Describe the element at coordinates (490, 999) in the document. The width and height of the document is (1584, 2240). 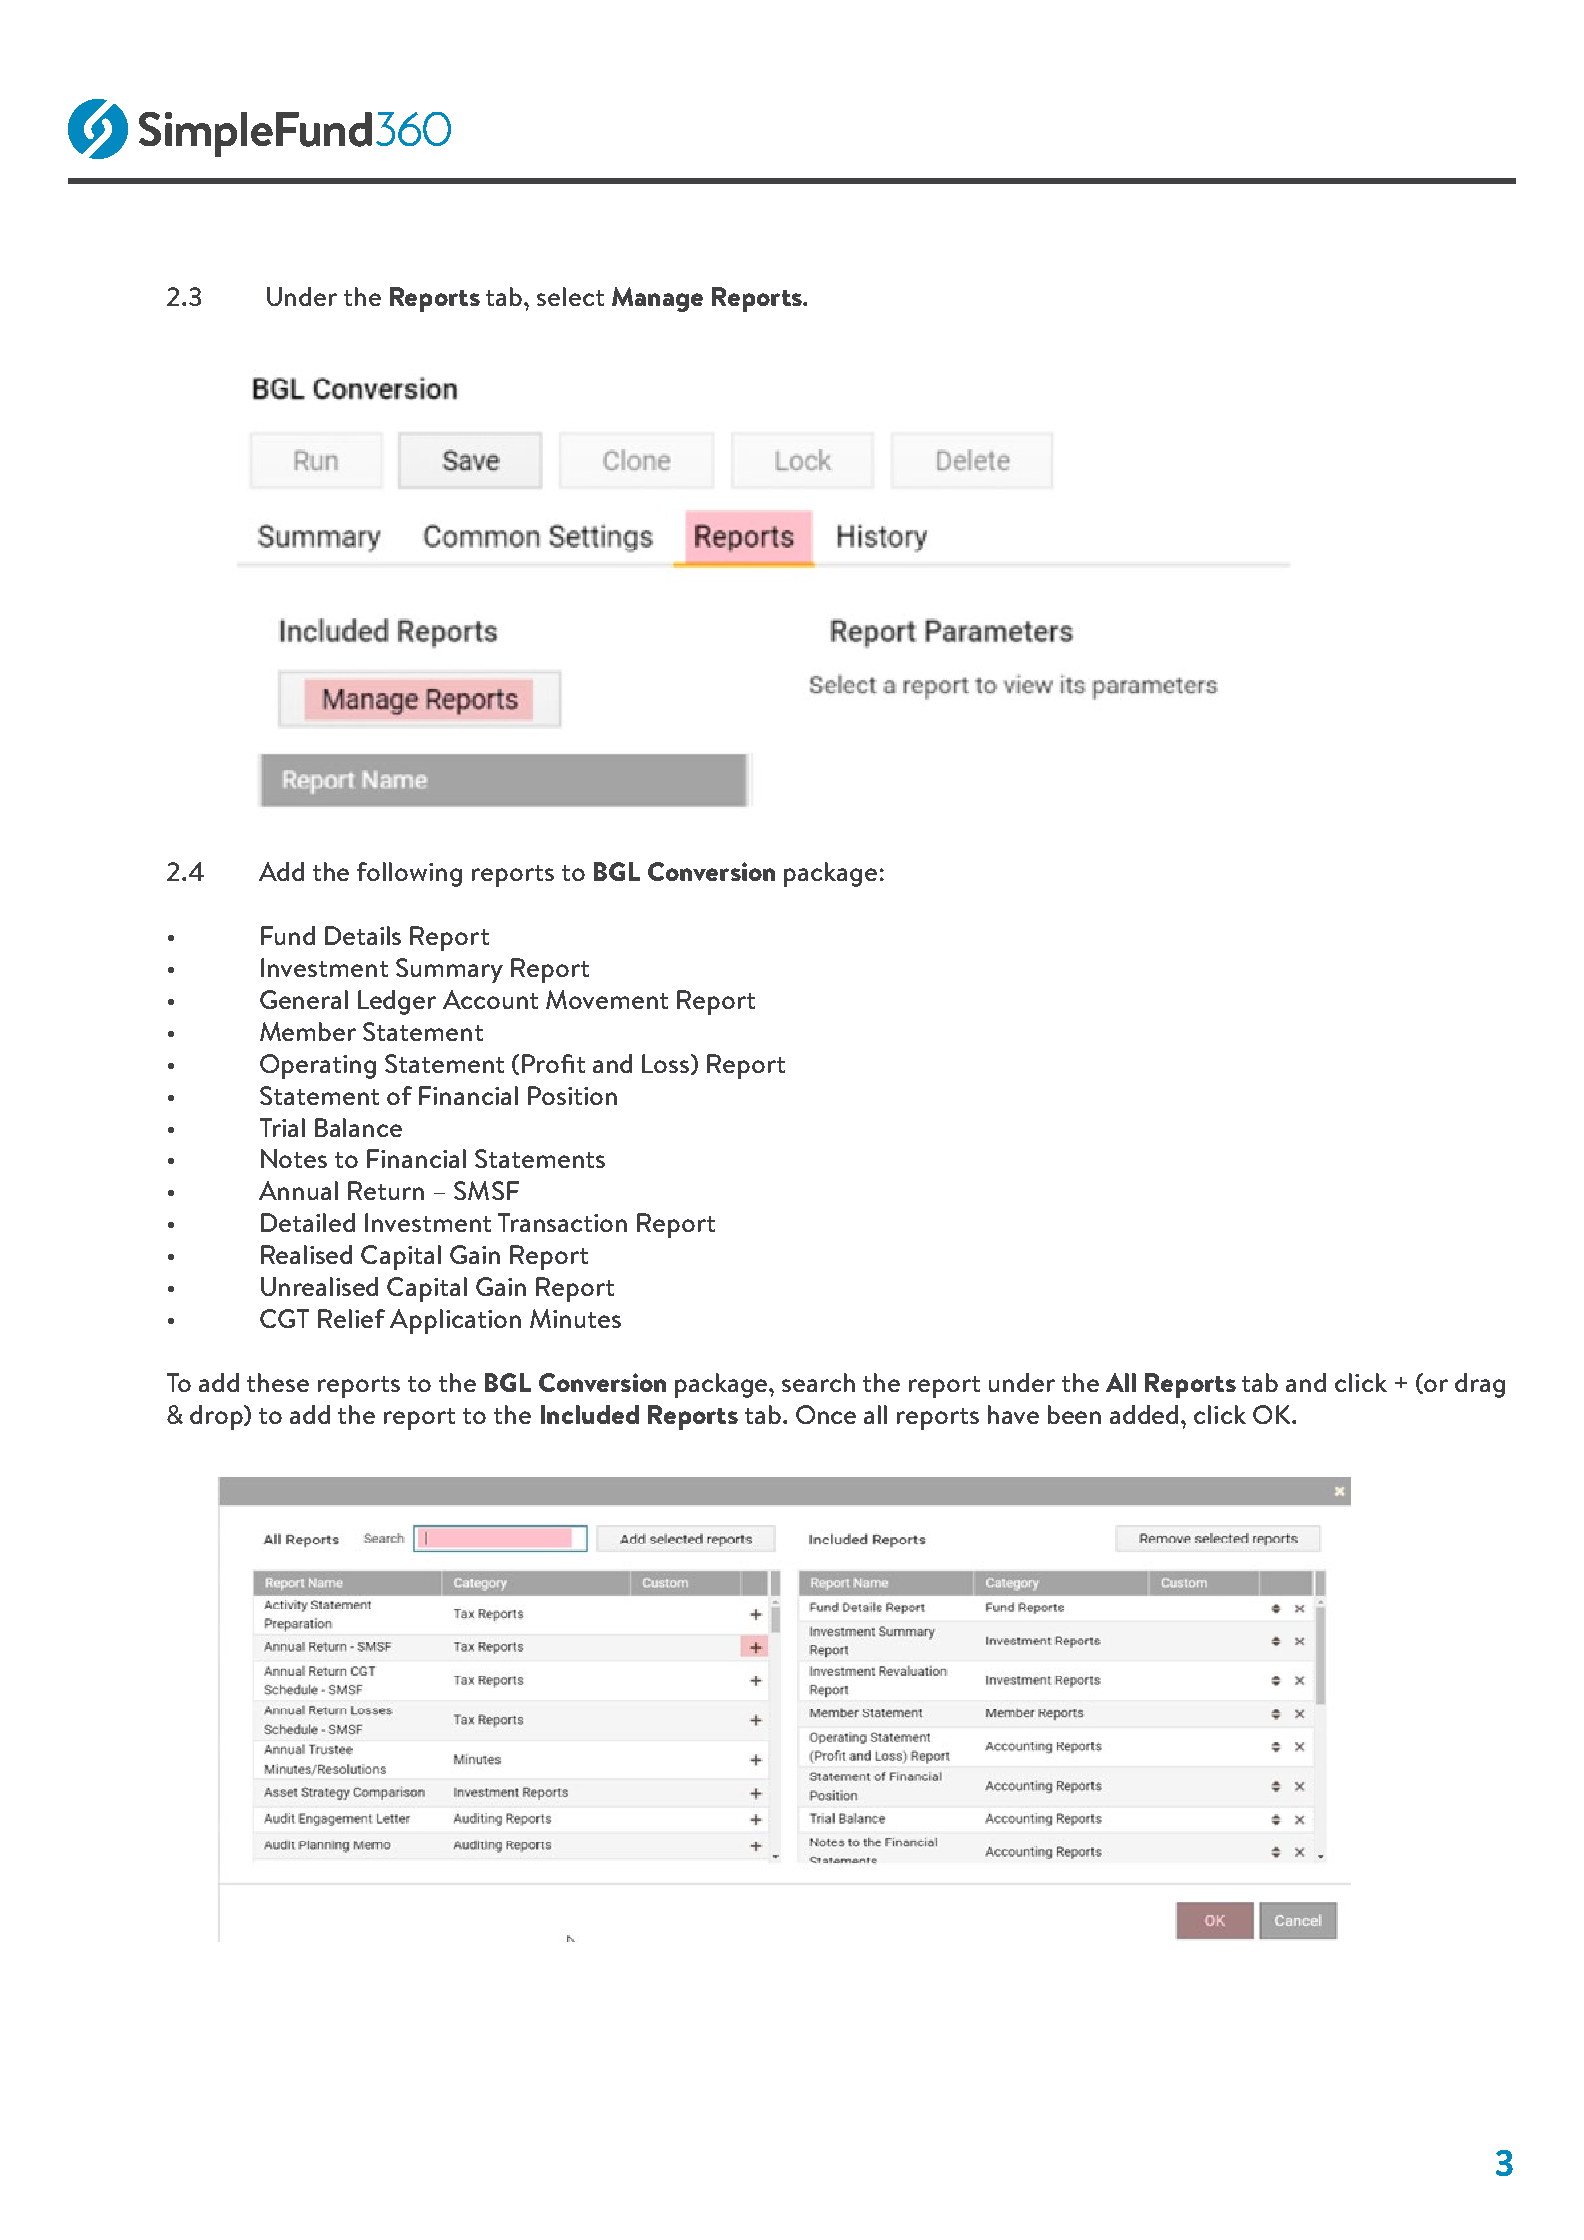
I see `Account` at that location.
